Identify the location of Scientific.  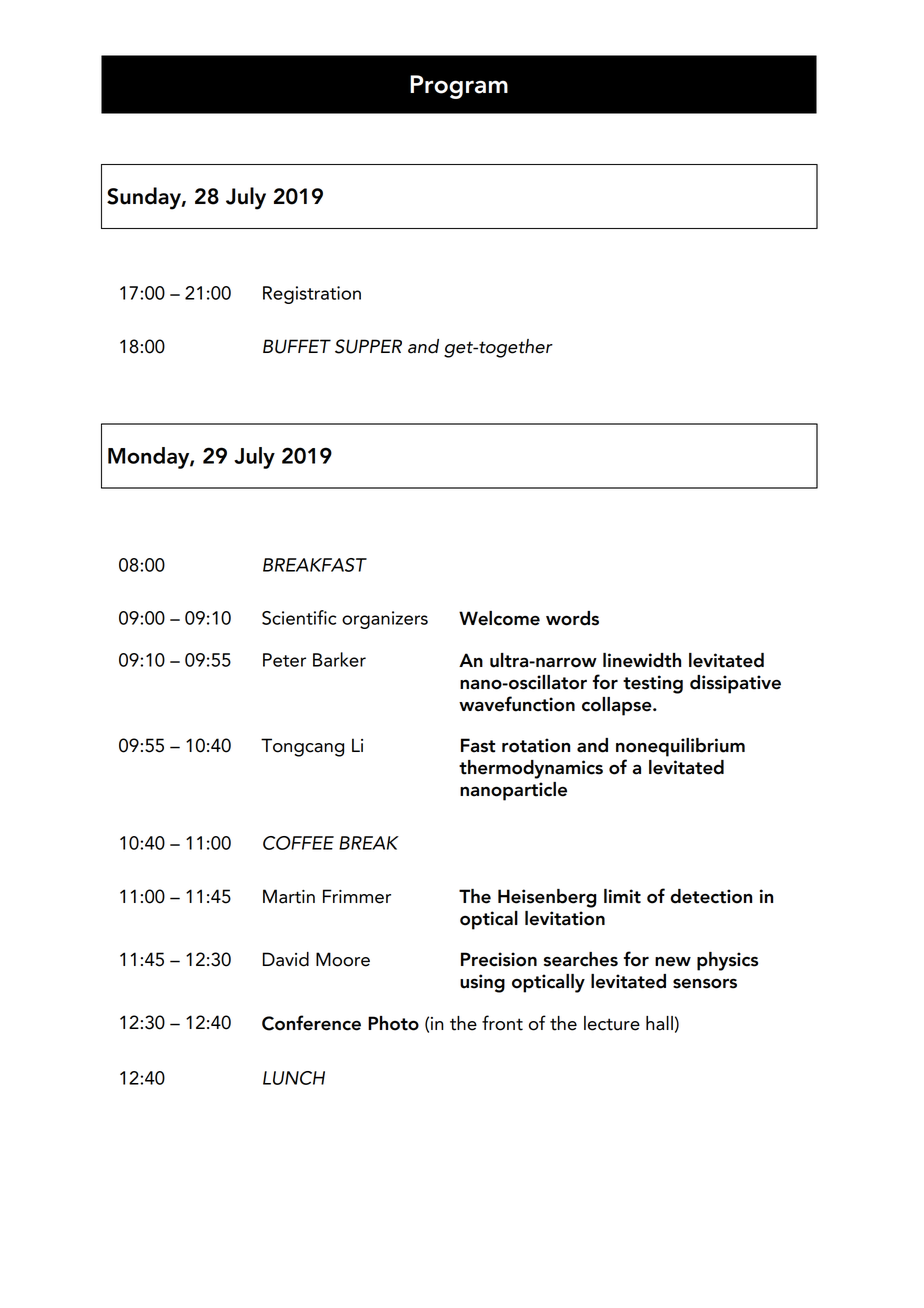
(299, 617).
